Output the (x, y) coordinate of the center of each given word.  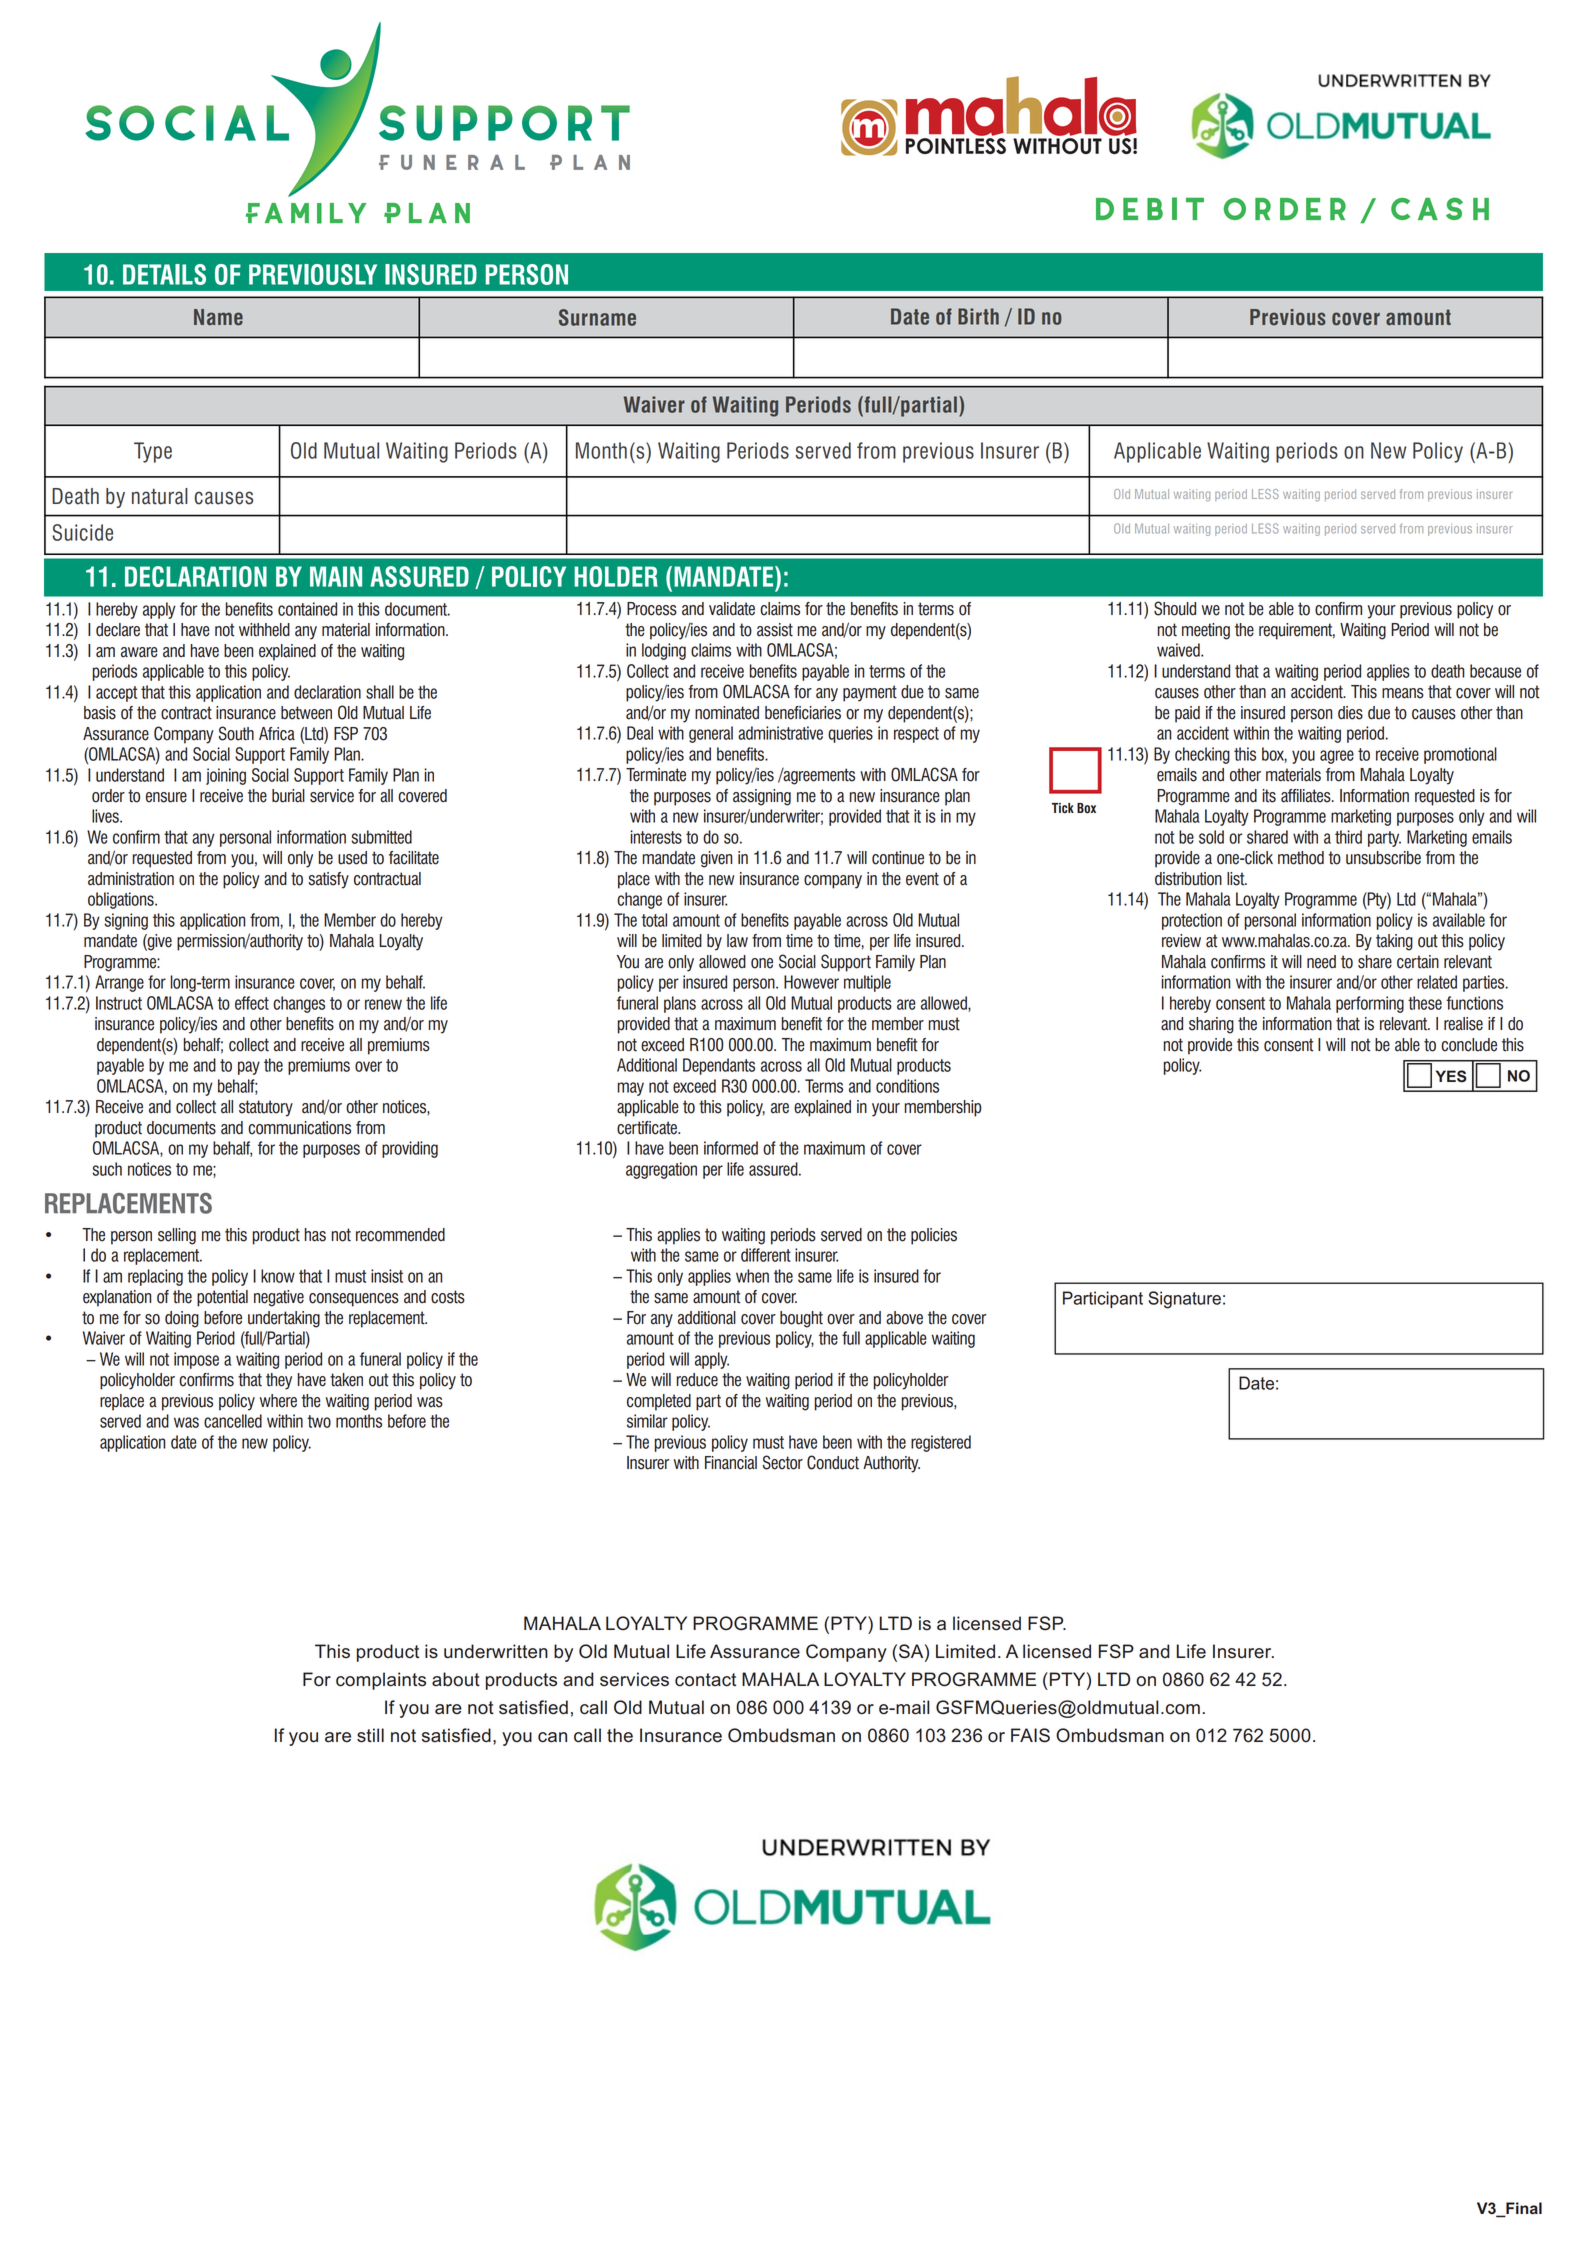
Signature (1184, 1300)
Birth (978, 316)
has (315, 1235)
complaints (381, 1681)
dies (1350, 713)
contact (705, 1680)
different (766, 1255)
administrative (780, 733)
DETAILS (164, 274)
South (236, 733)
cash (1440, 208)
